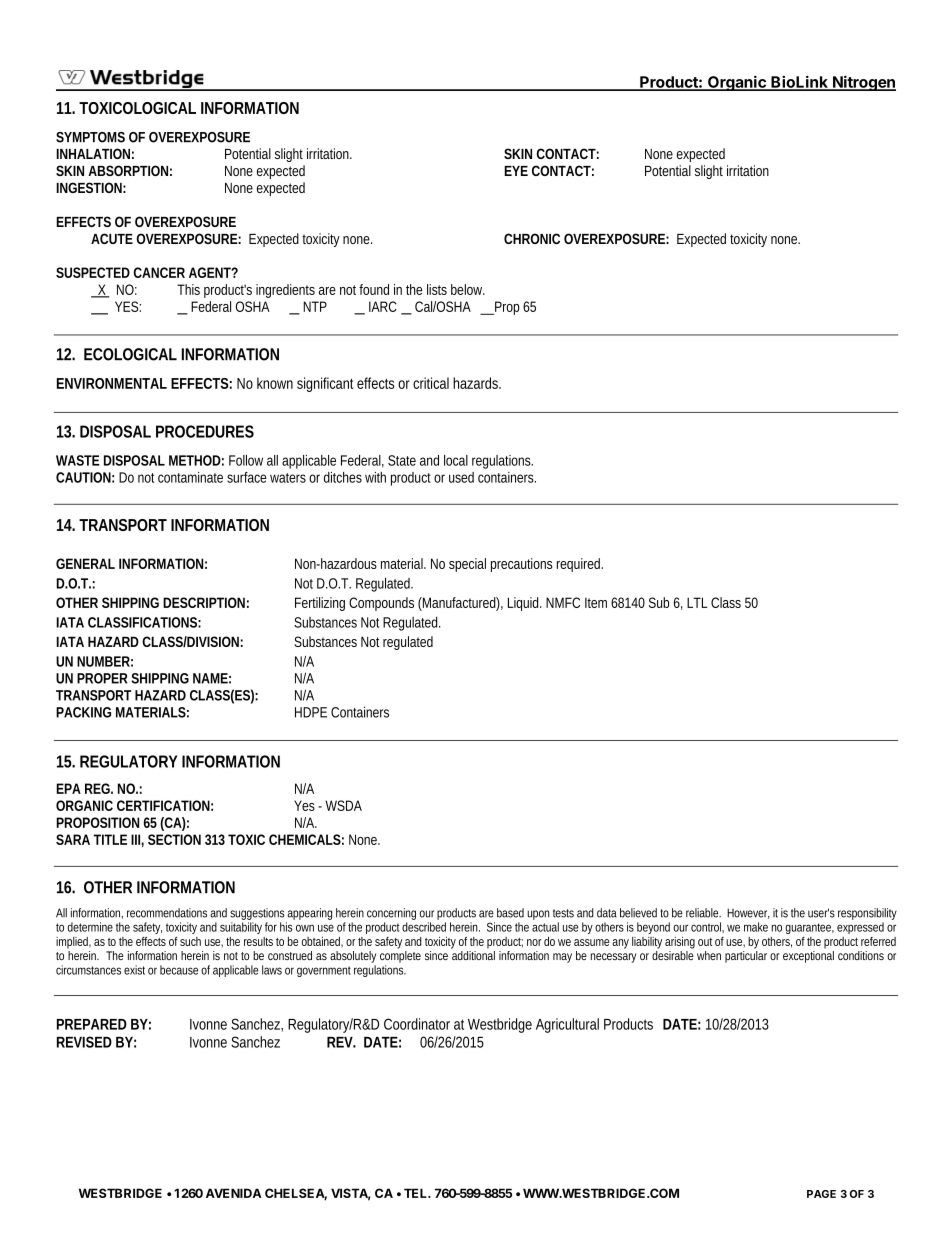  Describe the element at coordinates (179, 970) in the screenshot. I see `because` at that location.
